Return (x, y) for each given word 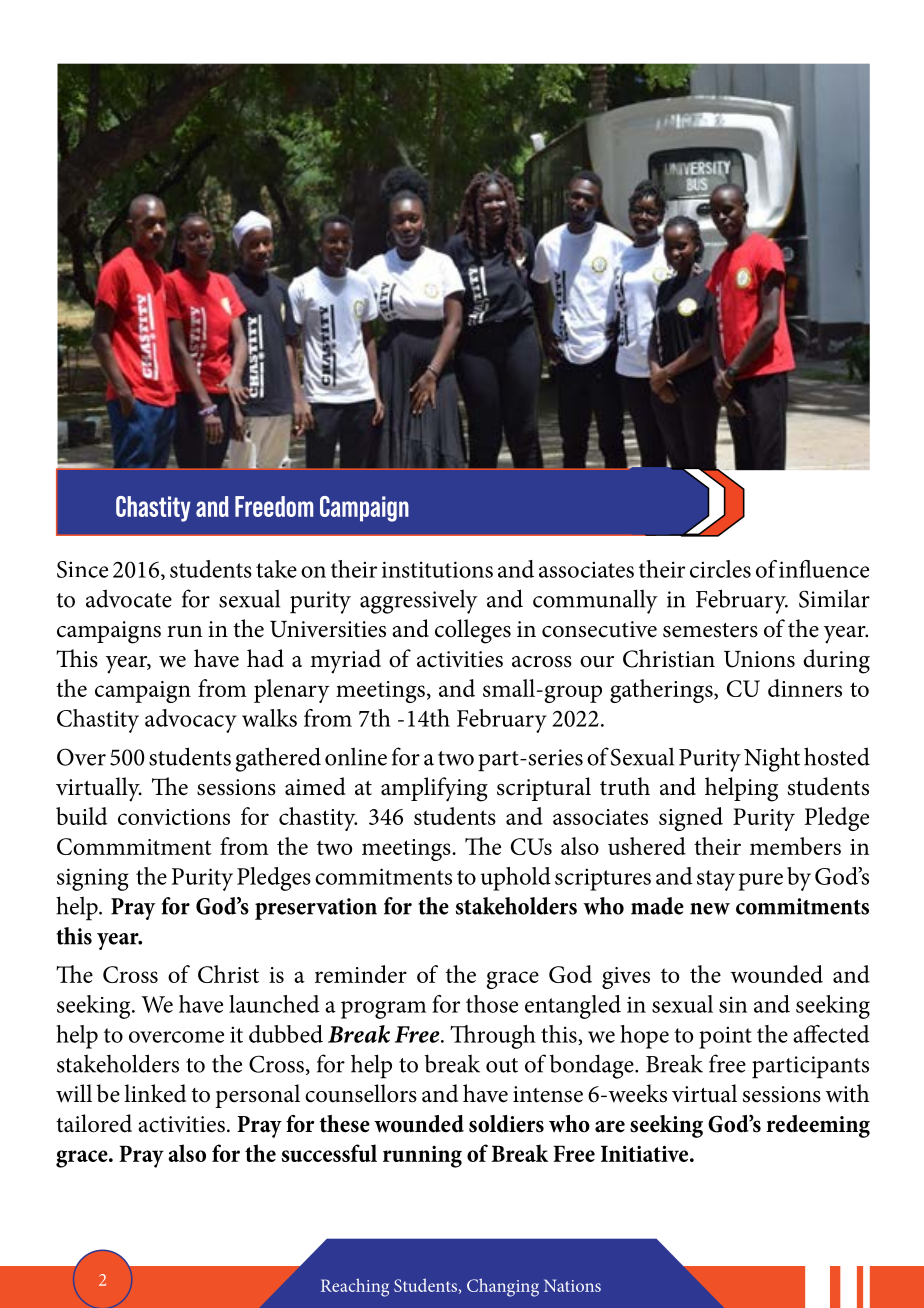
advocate (129, 598)
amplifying (434, 789)
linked (155, 1093)
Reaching (355, 1287)
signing (93, 879)
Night (772, 759)
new (710, 909)
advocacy (191, 721)
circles (720, 569)
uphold (516, 879)
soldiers (506, 1124)
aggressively (419, 601)
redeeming (818, 1126)
